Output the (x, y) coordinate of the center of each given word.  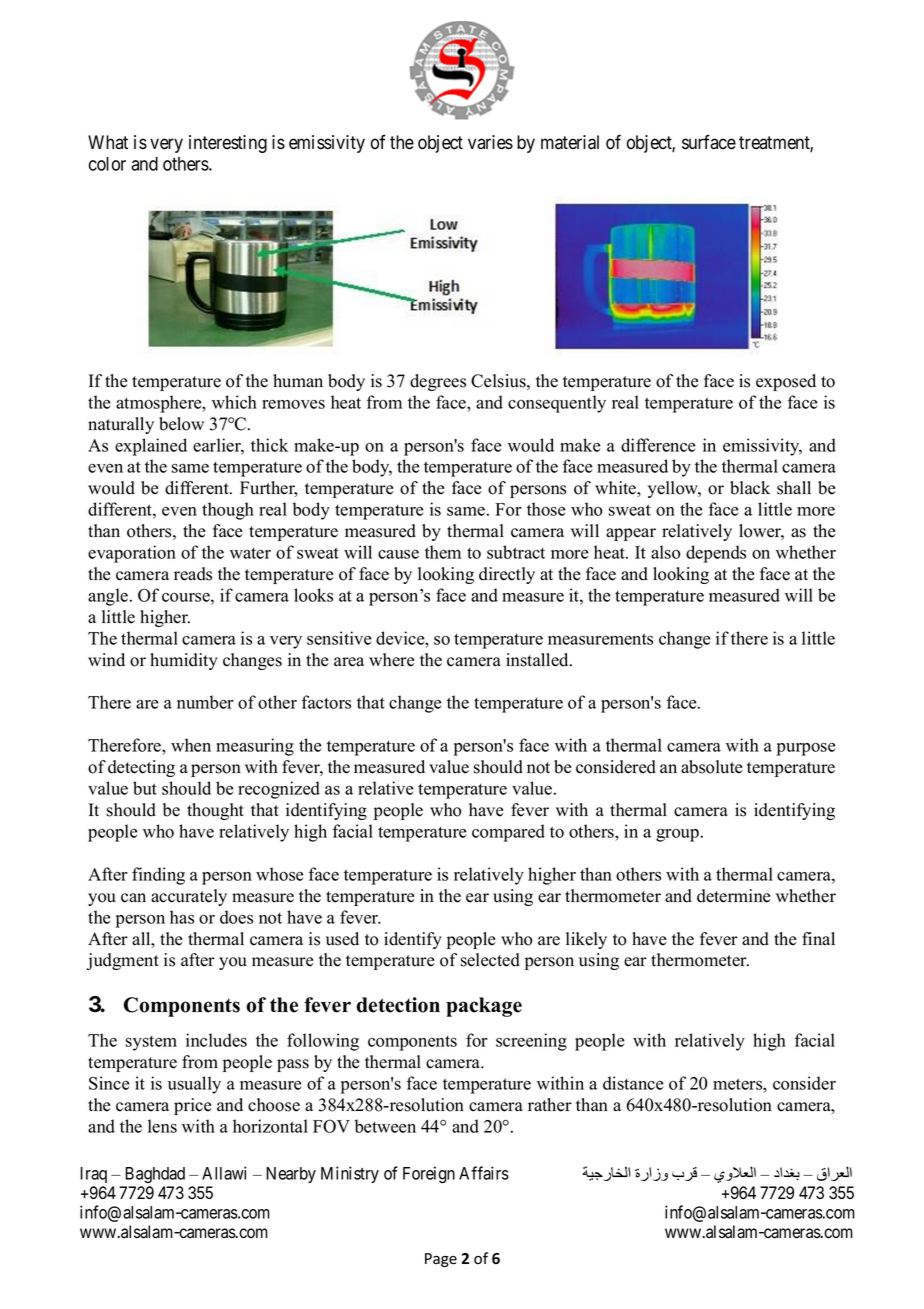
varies (490, 142)
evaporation (132, 554)
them (443, 552)
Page (441, 1260)
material (570, 142)
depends (716, 554)
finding (158, 876)
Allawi (224, 1173)
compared (508, 833)
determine (733, 896)
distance (633, 1083)
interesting (228, 144)
